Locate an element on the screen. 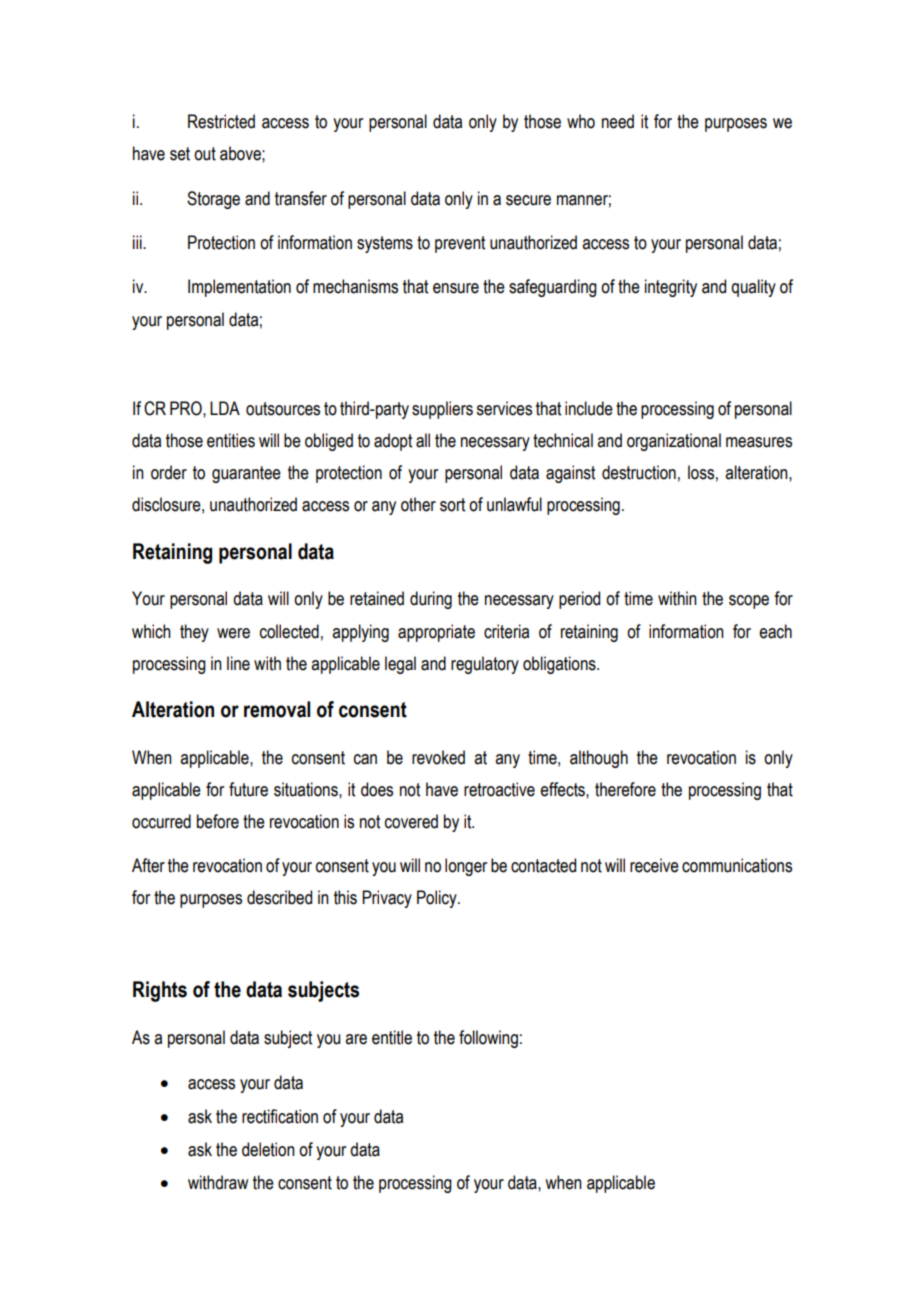  need is located at coordinates (618, 121).
